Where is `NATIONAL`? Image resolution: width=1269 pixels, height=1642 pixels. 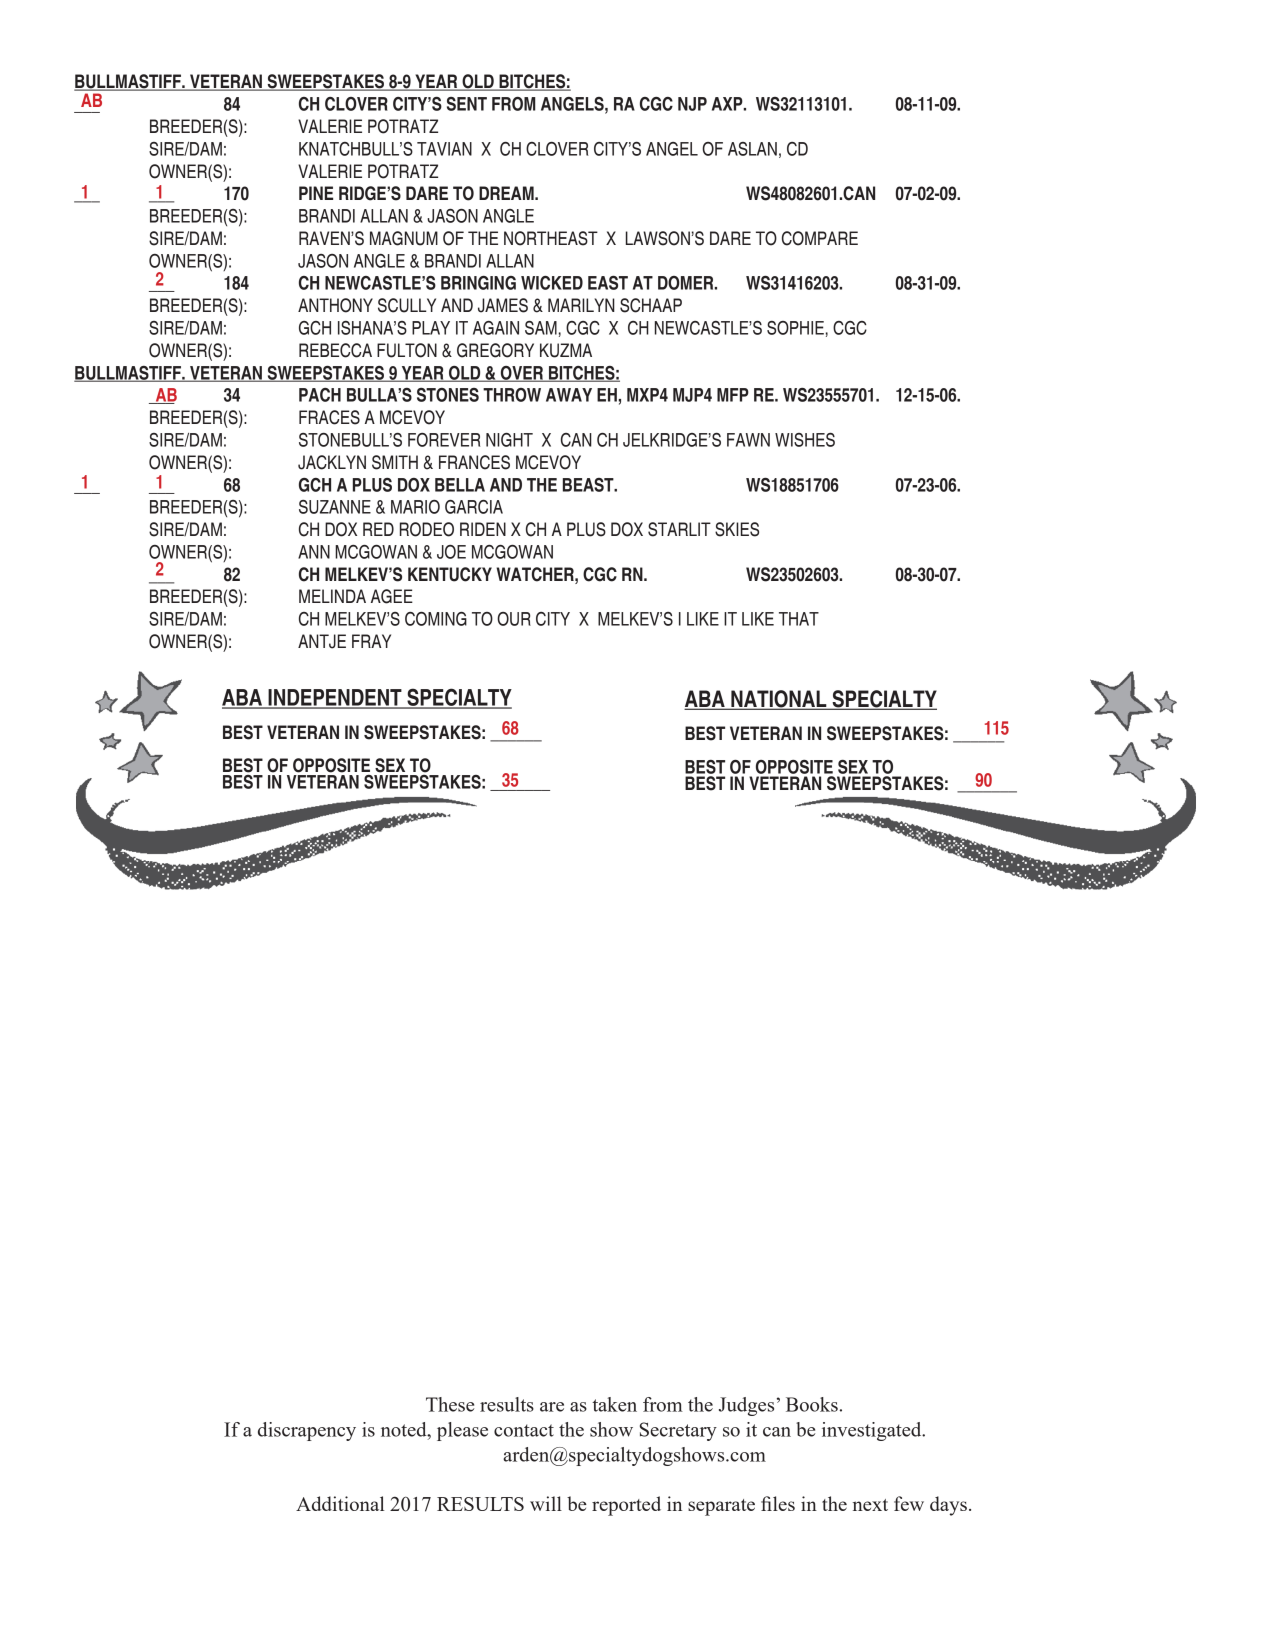 NATIONAL is located at coordinates (779, 700).
